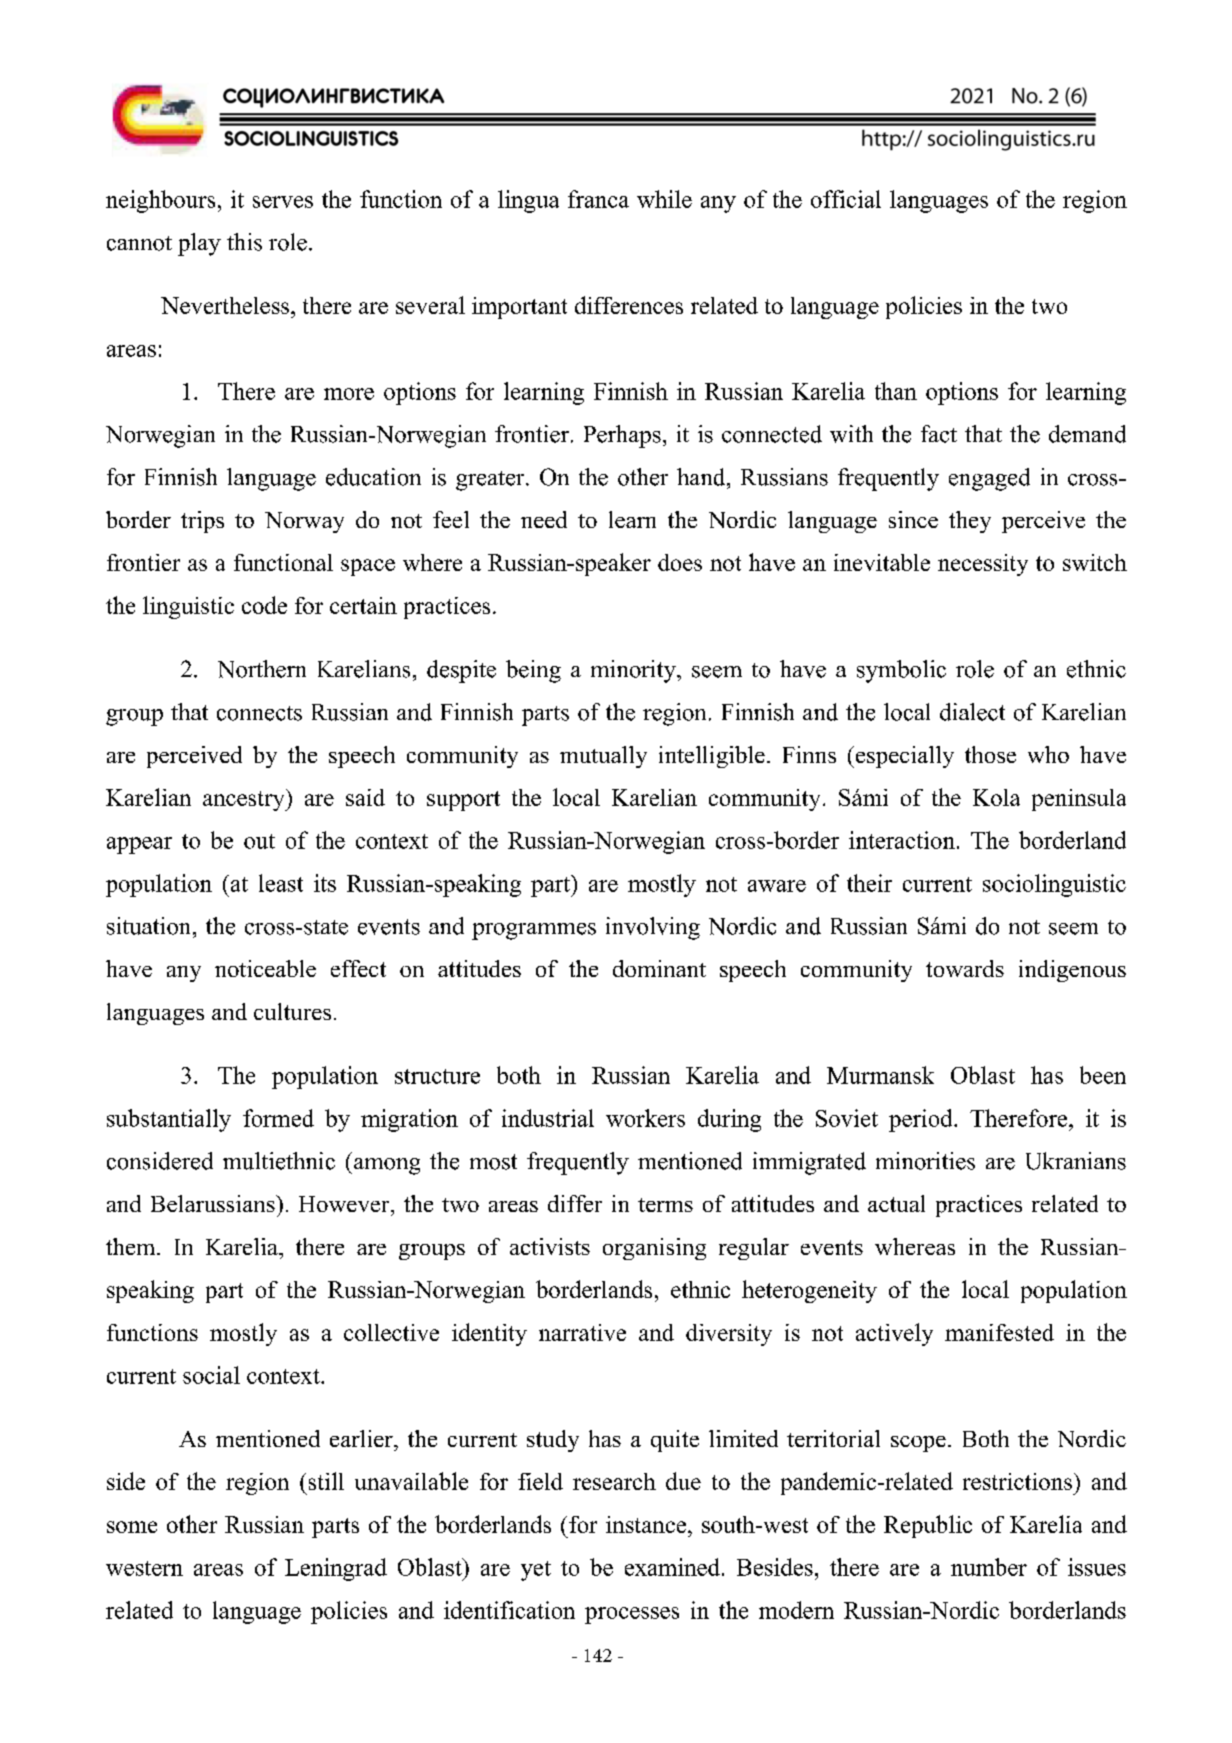 Image resolution: width=1232 pixels, height=1743 pixels. What do you see at coordinates (336, 1569) in the page?
I see `Leningrad` at bounding box center [336, 1569].
